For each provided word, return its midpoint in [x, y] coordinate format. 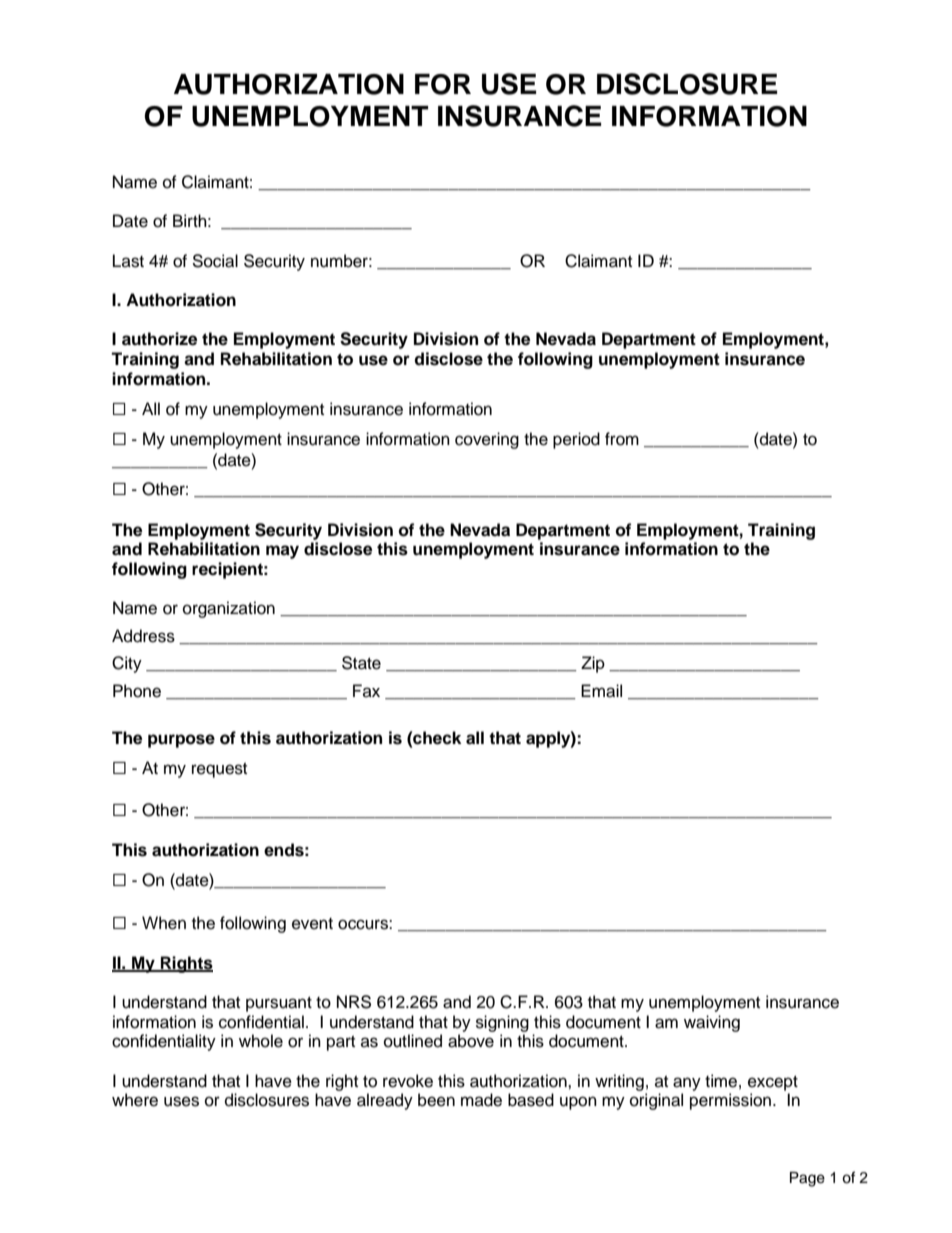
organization [229, 609]
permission [730, 1101]
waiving [712, 1023]
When [164, 923]
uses [181, 1101]
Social [215, 261]
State [361, 663]
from [622, 439]
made [481, 1100]
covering [487, 440]
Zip [593, 664]
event [312, 924]
